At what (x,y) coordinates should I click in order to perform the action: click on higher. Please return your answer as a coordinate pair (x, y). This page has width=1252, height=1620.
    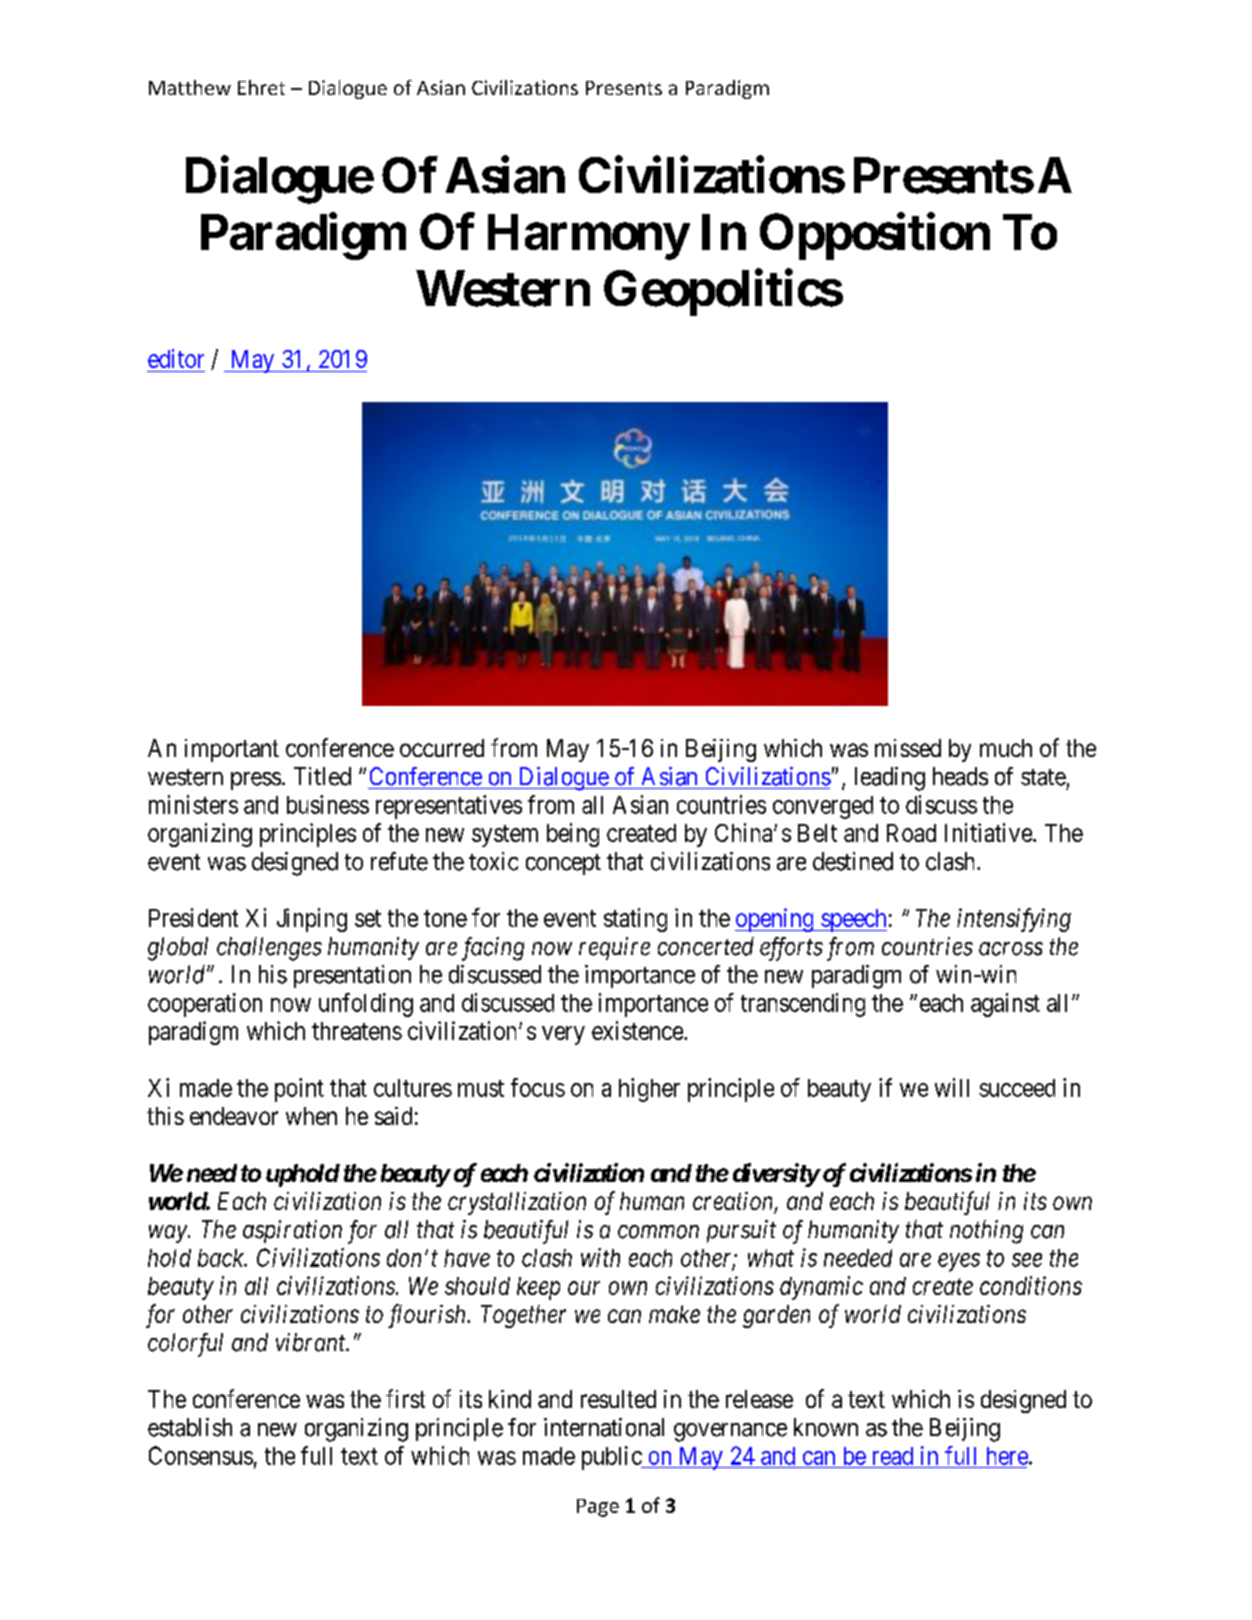
    Looking at the image, I should click on (649, 1090).
